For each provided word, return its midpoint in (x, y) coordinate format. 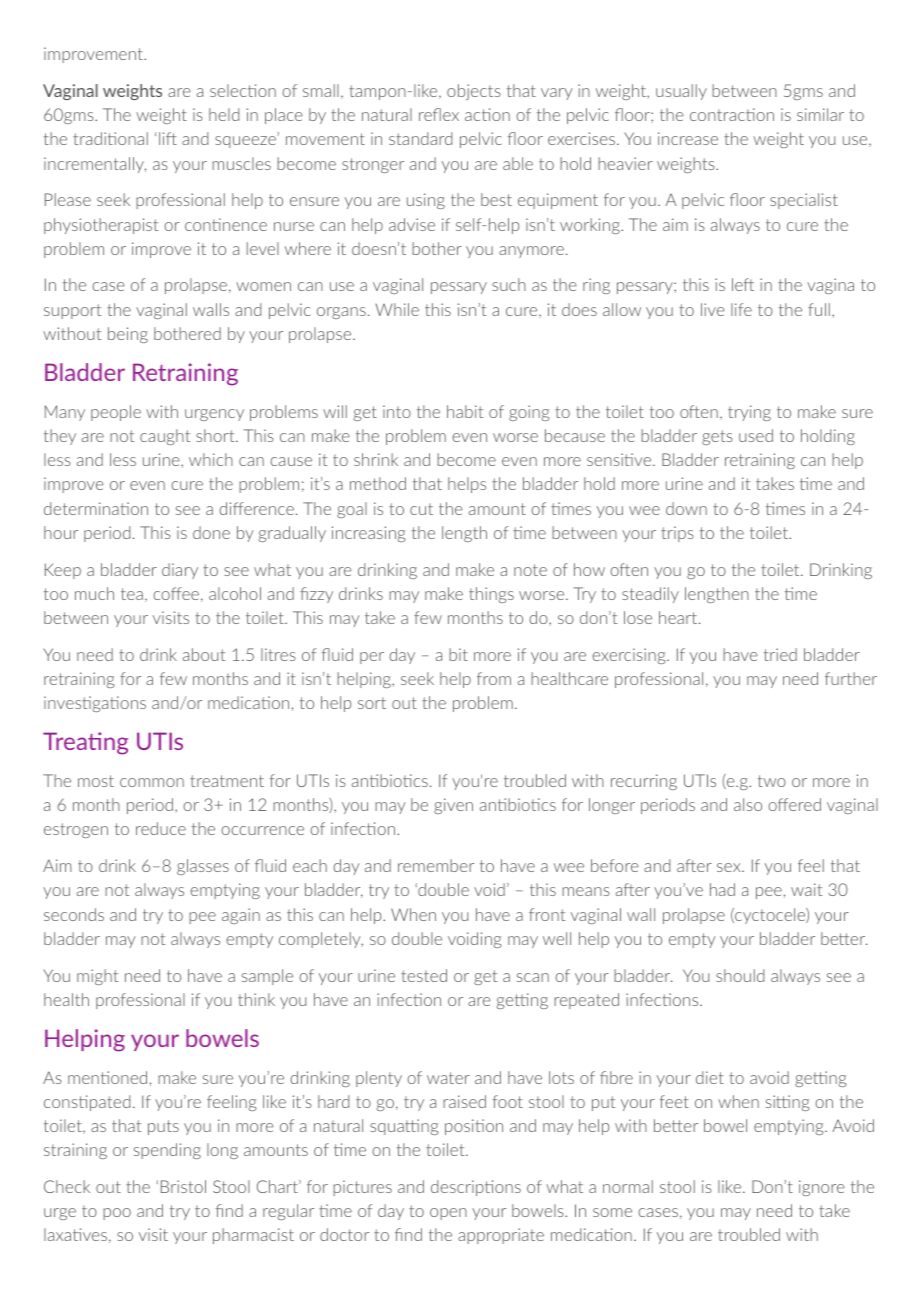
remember (436, 865)
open (448, 1214)
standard (420, 138)
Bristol (183, 1186)
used (756, 435)
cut (421, 509)
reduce (161, 828)
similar (820, 114)
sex (730, 867)
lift (168, 138)
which (211, 459)
